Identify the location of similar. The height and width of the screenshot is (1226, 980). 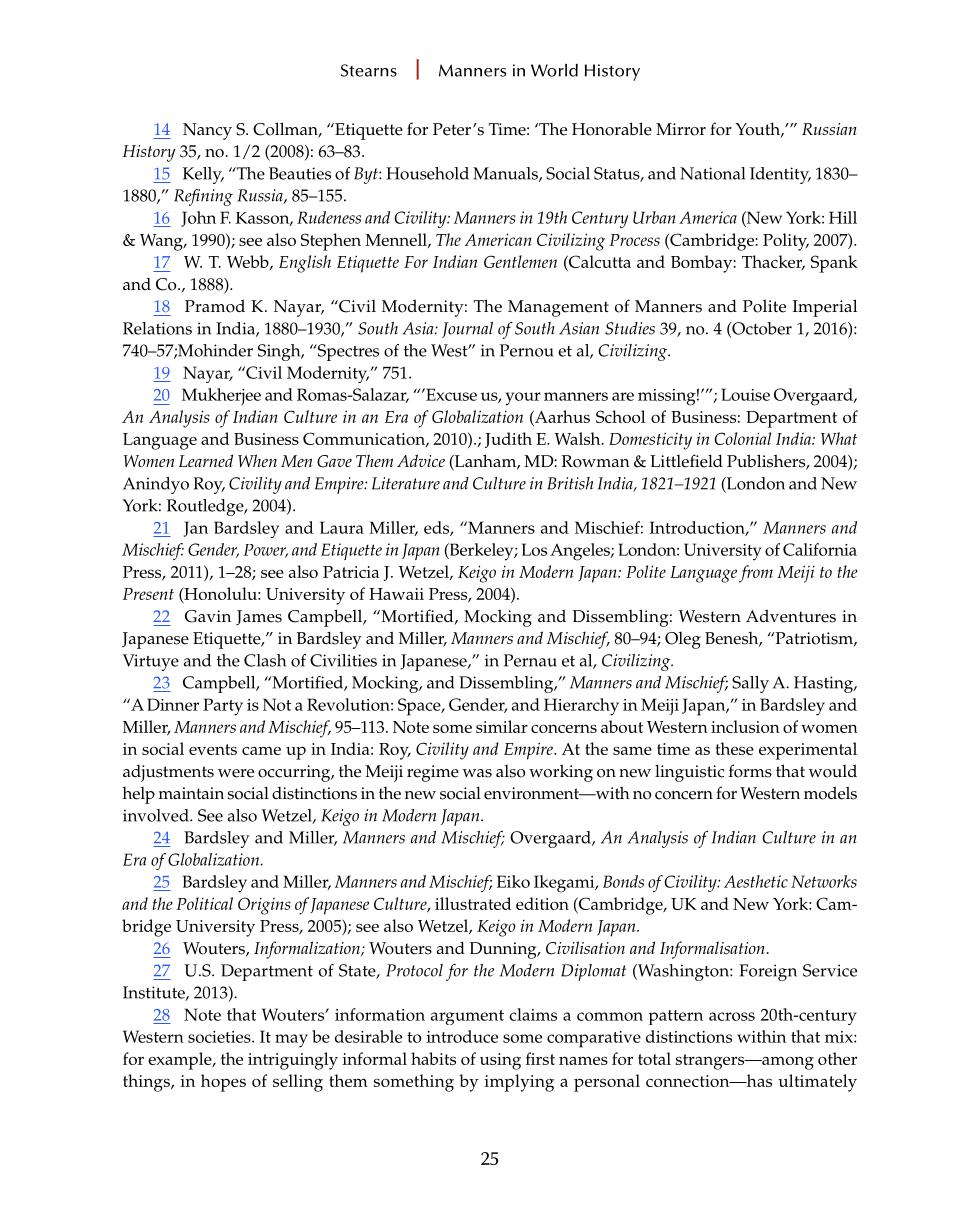
(502, 726).
